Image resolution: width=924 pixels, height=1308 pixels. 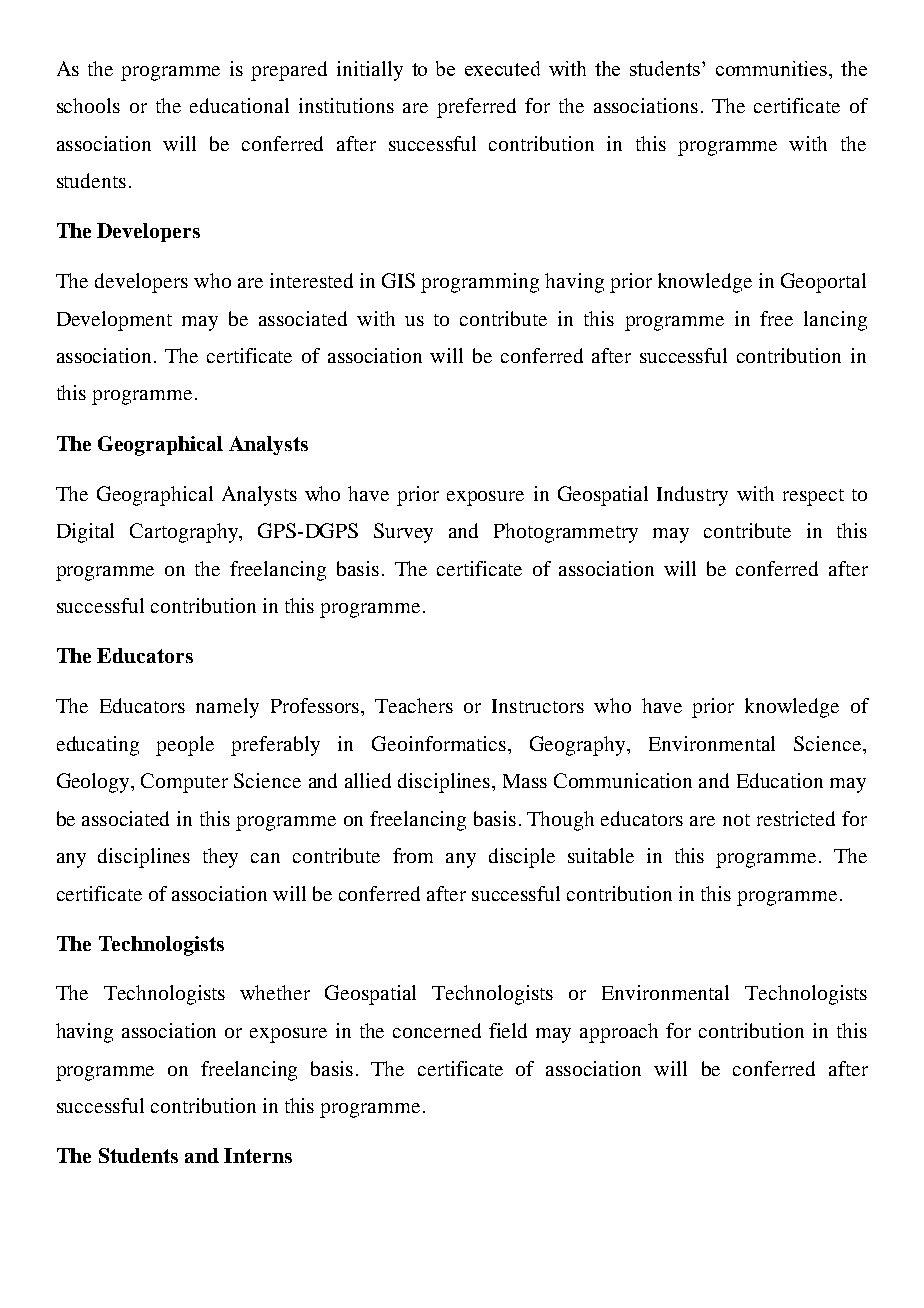 What do you see at coordinates (114, 321) in the screenshot?
I see `Development` at bounding box center [114, 321].
